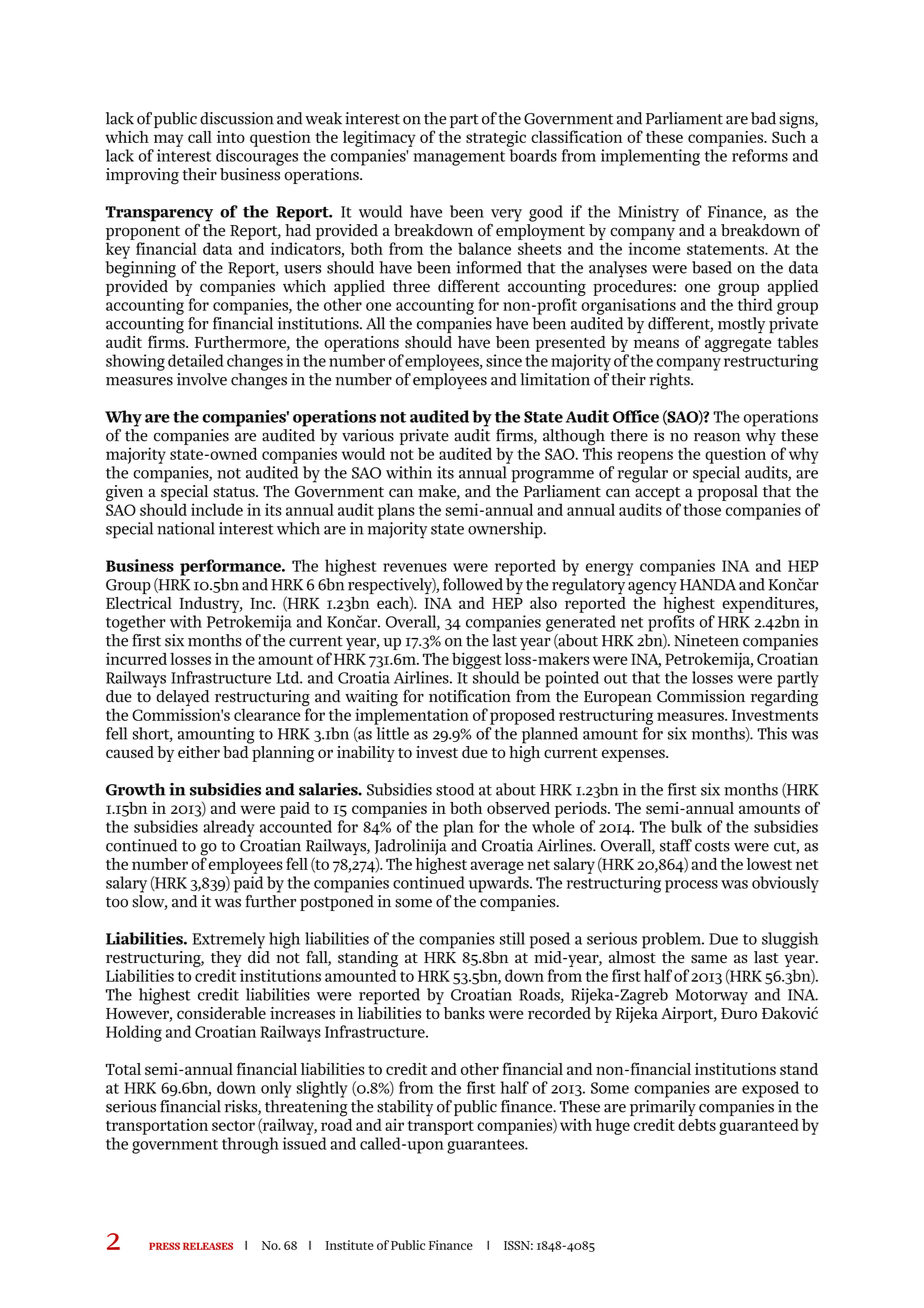 This screenshot has width=924, height=1308. Describe the element at coordinates (697, 1125) in the screenshot. I see `debts` at that location.
